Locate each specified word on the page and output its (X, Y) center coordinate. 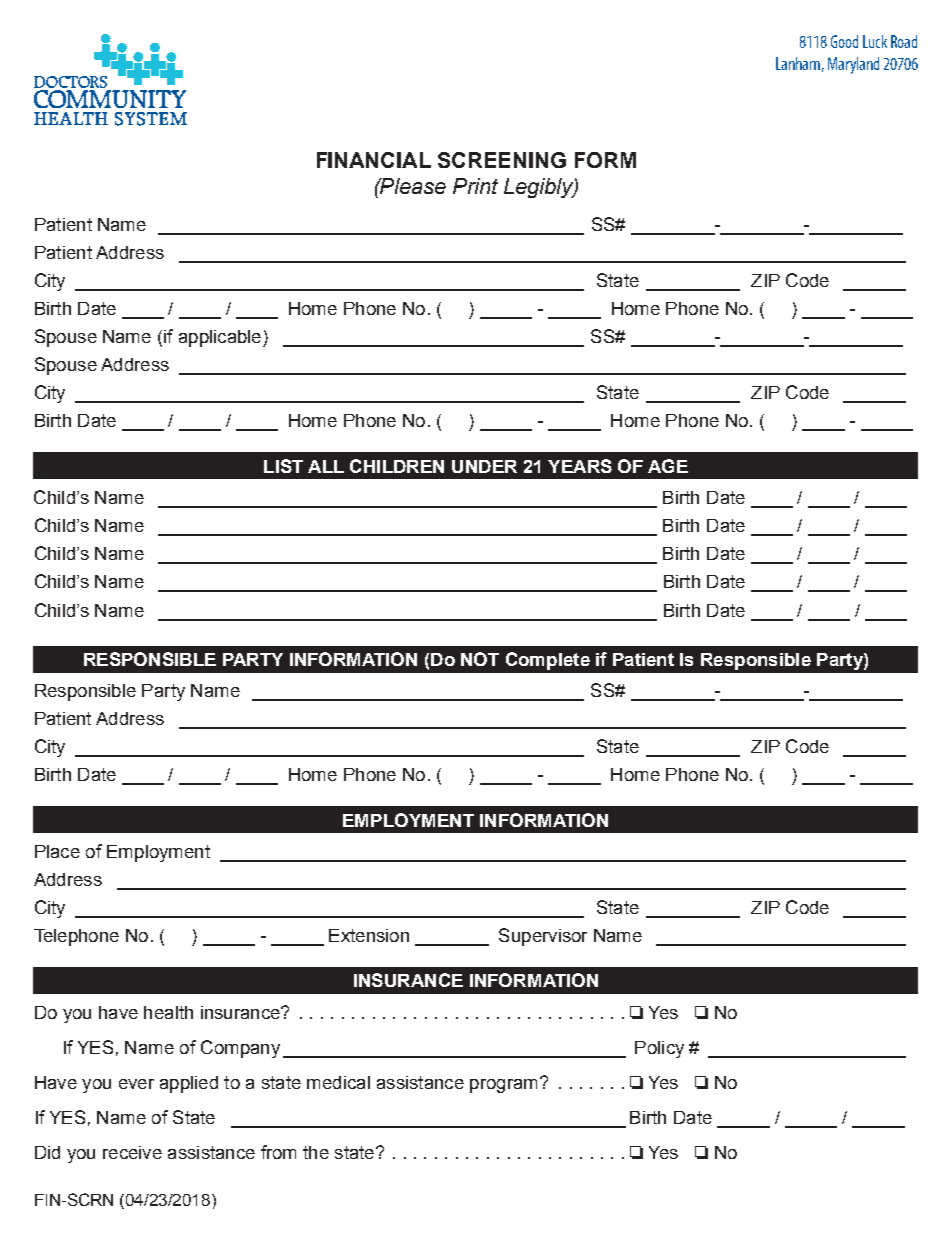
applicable (221, 338)
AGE (668, 466)
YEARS (580, 466)
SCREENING (502, 160)
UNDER (484, 466)
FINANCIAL (374, 160)
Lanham (798, 63)
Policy (659, 1049)
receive (132, 1152)
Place (57, 851)
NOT (480, 659)
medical (338, 1082)
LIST (283, 466)
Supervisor (543, 937)
